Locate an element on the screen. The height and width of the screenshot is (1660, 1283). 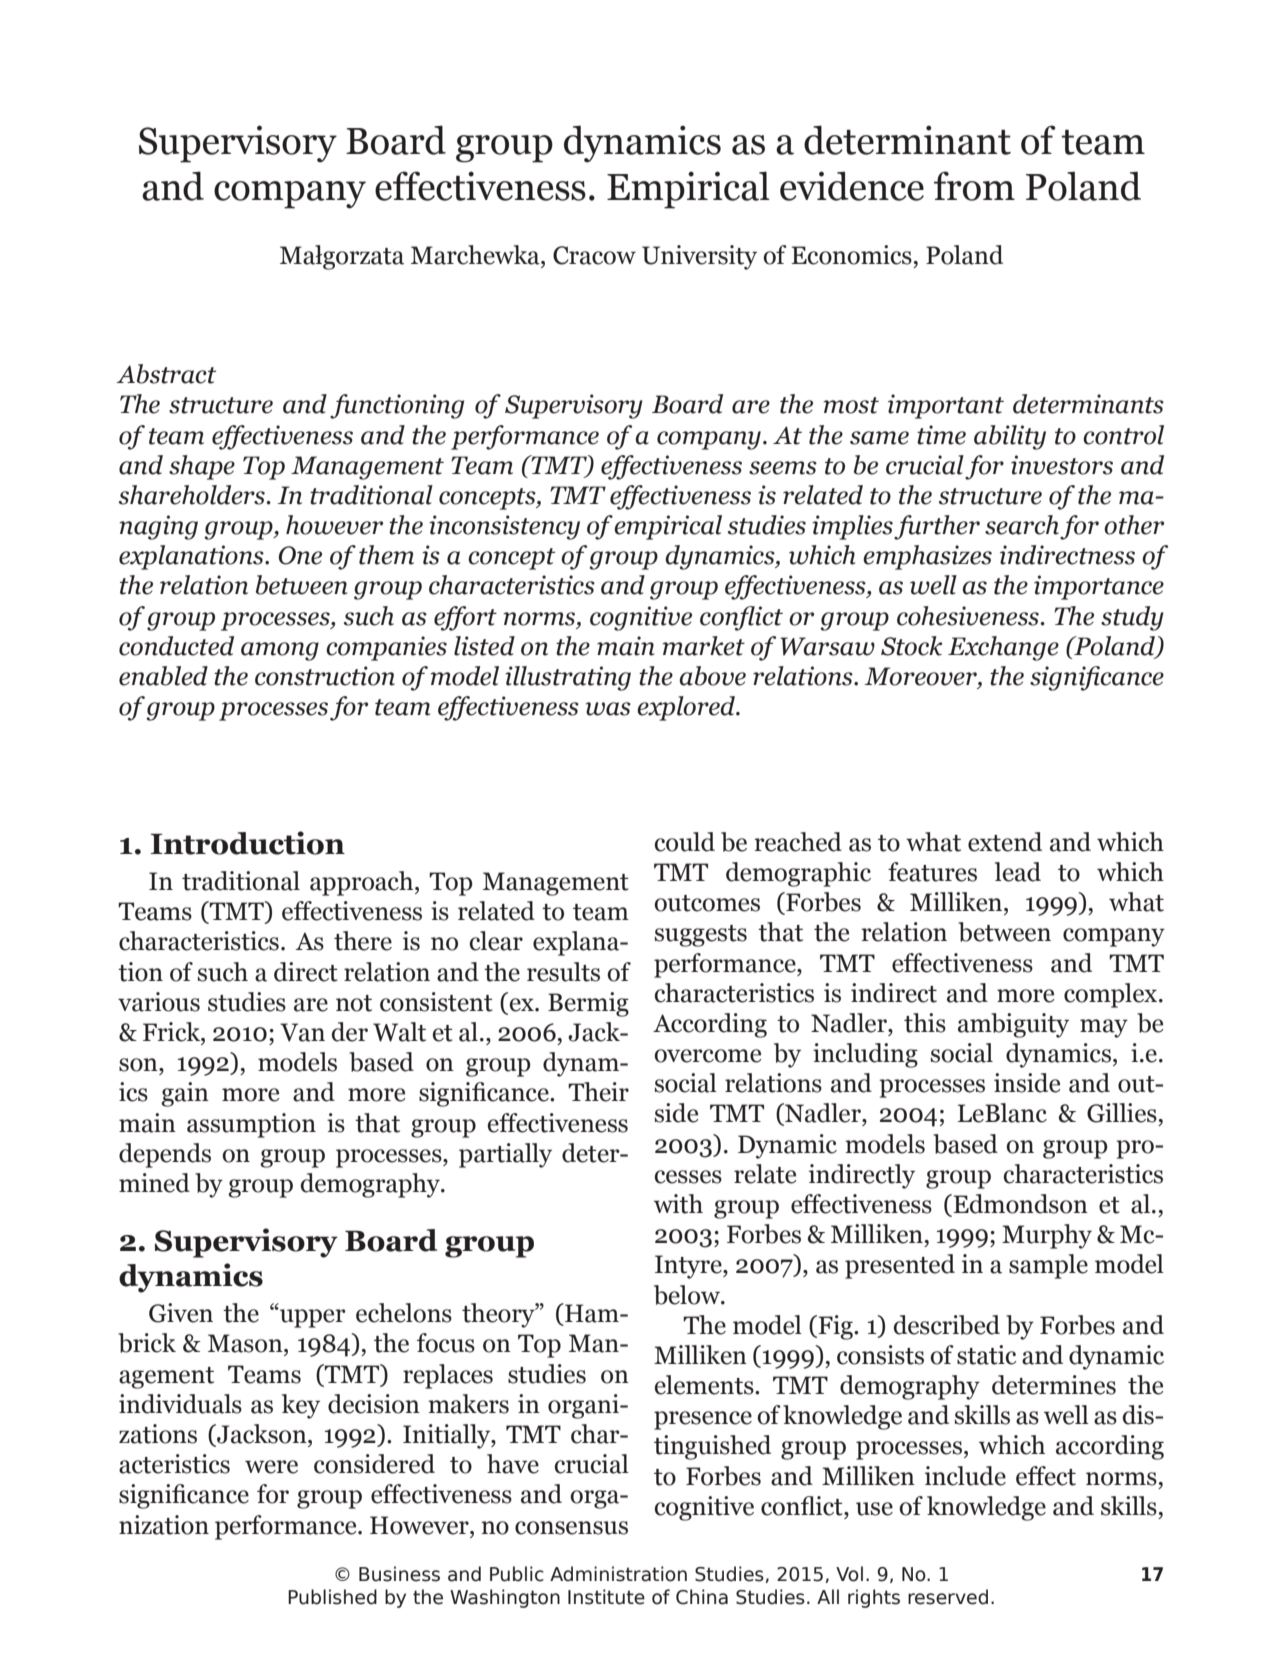
approach is located at coordinates (363, 883).
